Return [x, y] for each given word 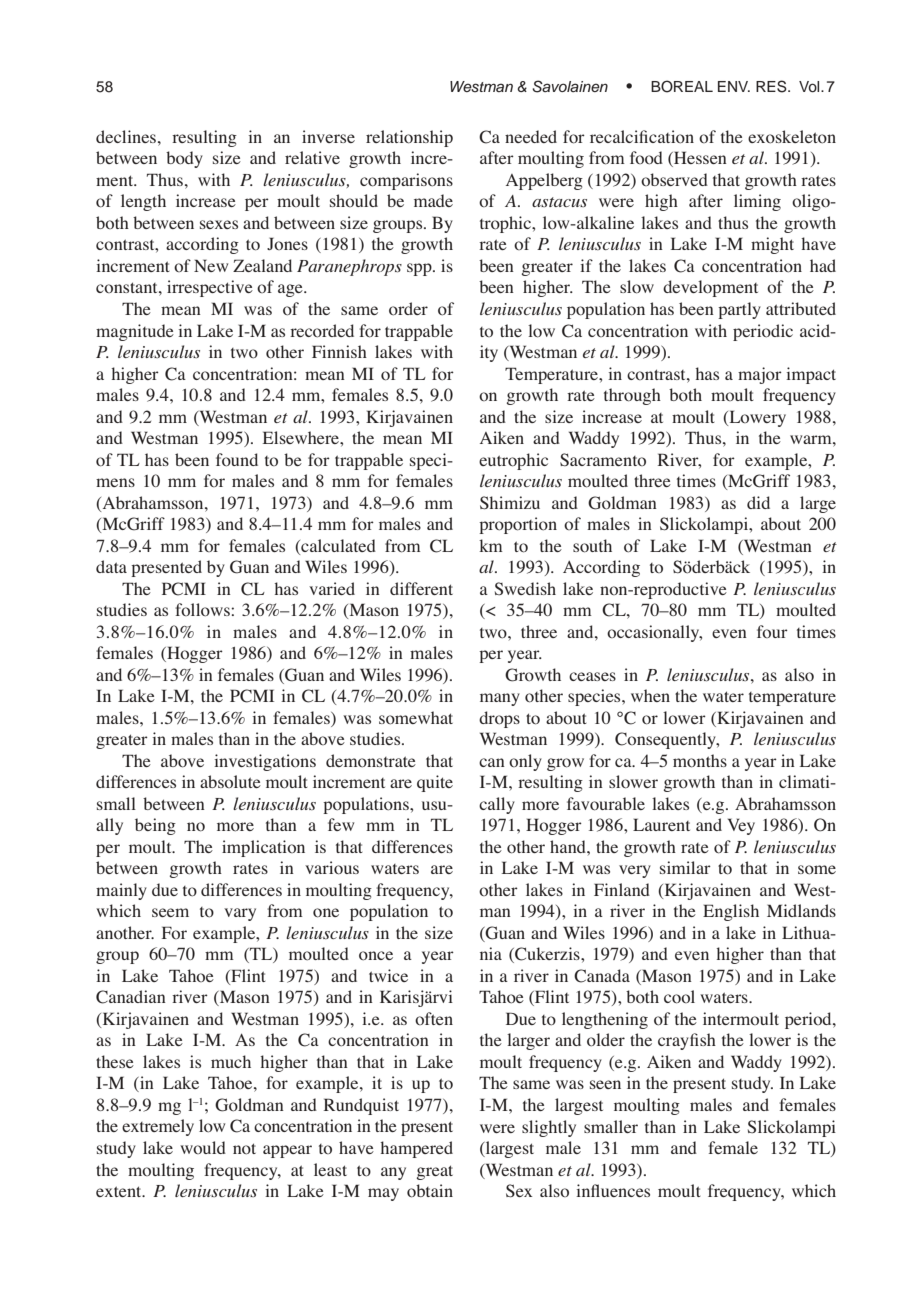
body [184, 159]
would [203, 1147]
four [772, 631]
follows [203, 610]
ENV [734, 86]
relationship [409, 138]
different [421, 588]
